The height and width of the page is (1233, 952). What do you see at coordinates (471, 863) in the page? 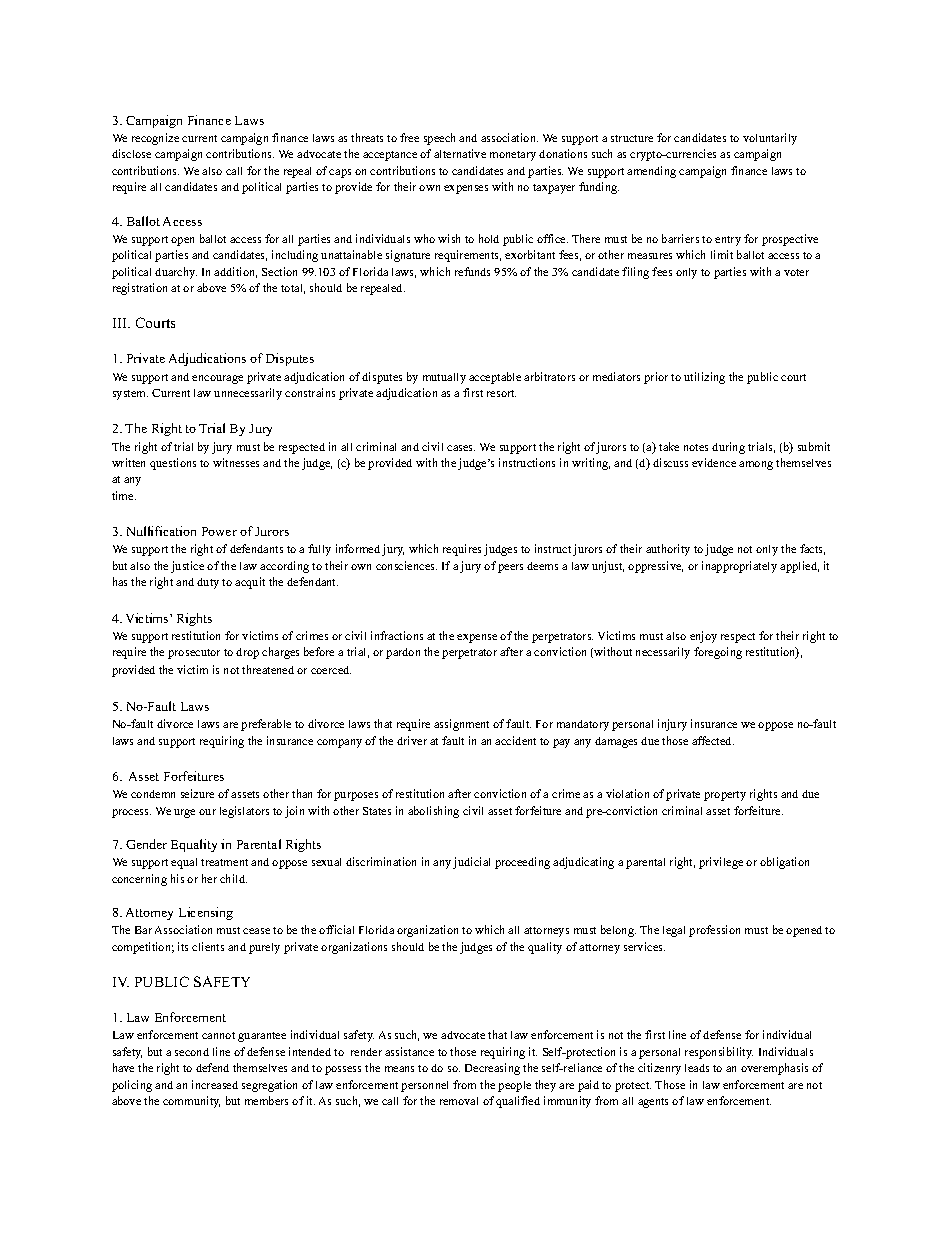
I see `judicial` at bounding box center [471, 863].
